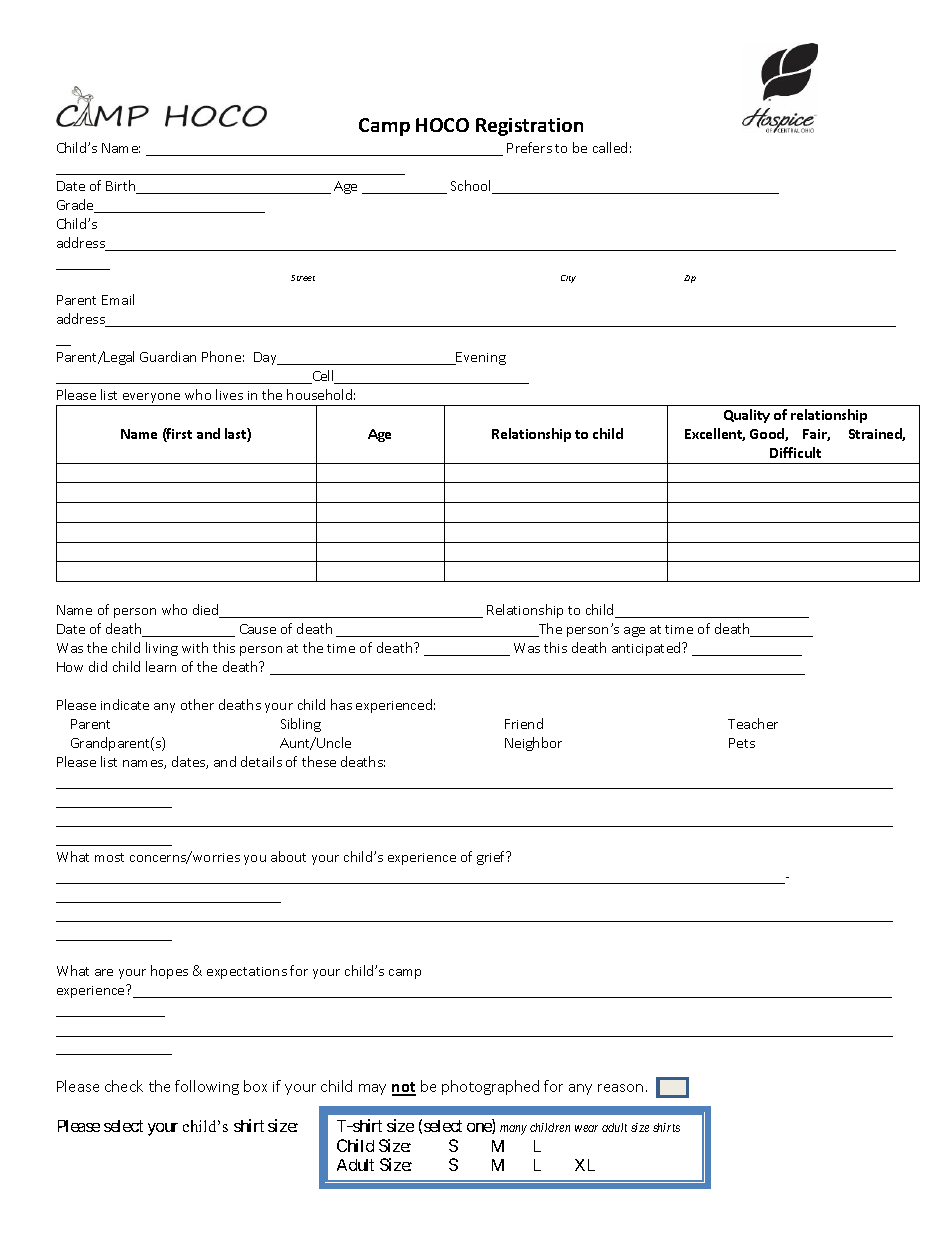 The image size is (952, 1233). What do you see at coordinates (151, 398) in the screenshot?
I see `everyone` at bounding box center [151, 398].
